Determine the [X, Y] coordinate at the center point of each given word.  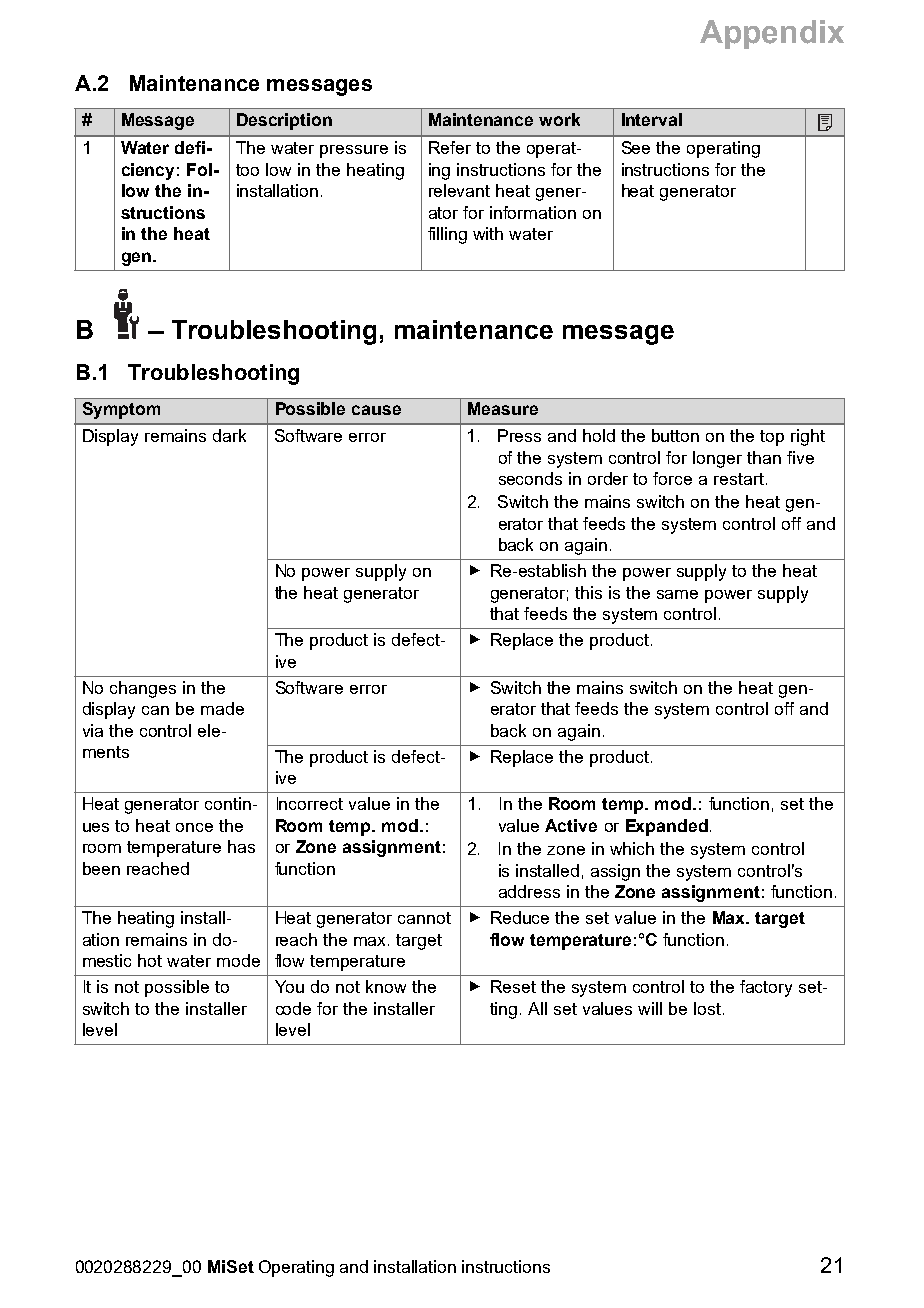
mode [238, 960]
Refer [450, 147]
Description [284, 121]
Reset [513, 986]
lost [709, 1008]
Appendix [772, 34]
